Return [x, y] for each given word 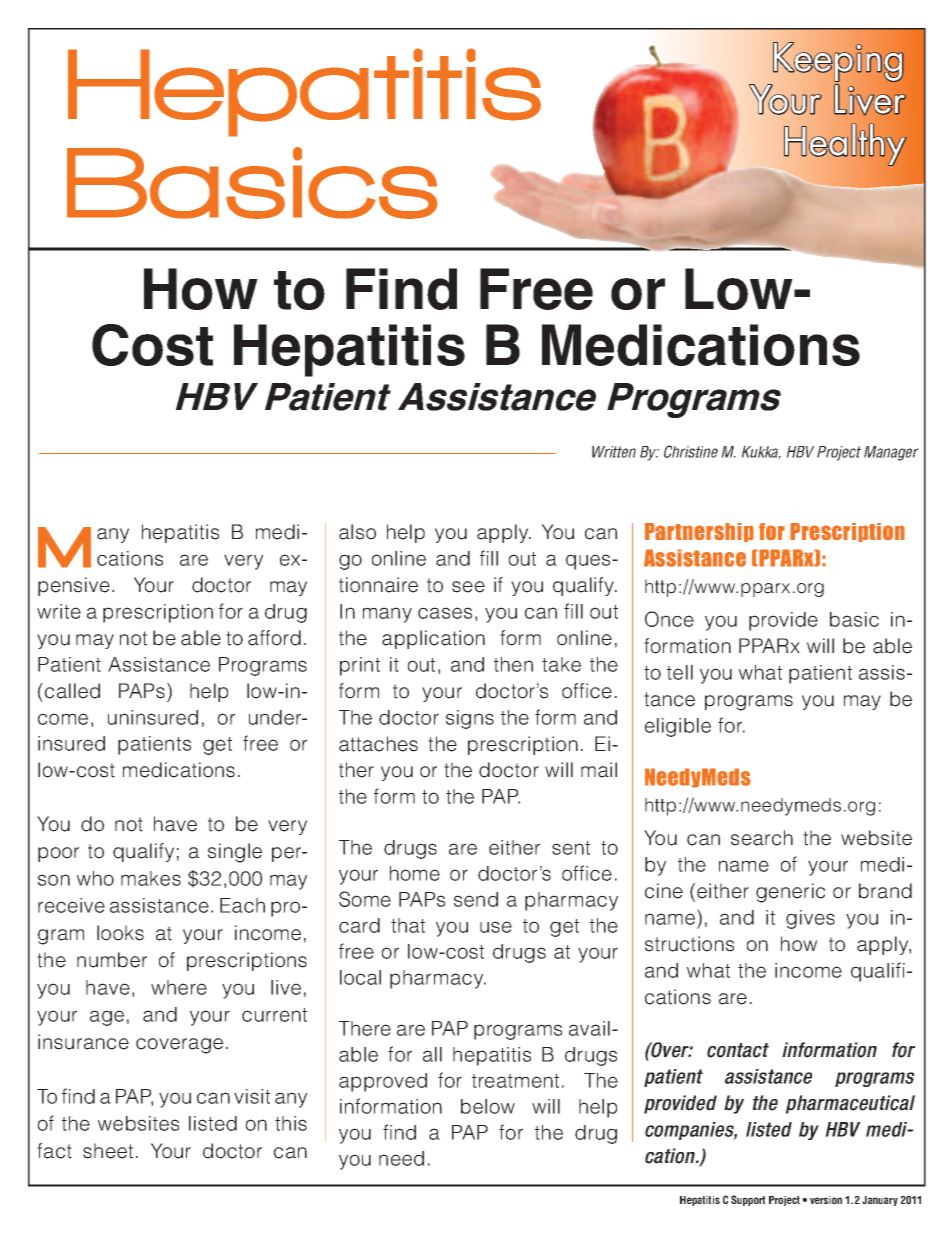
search [762, 838]
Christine [691, 451]
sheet [108, 1151]
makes [151, 878]
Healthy [845, 144]
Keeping [838, 62]
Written [614, 452]
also [357, 532]
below [488, 1106]
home [415, 873]
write [59, 611]
